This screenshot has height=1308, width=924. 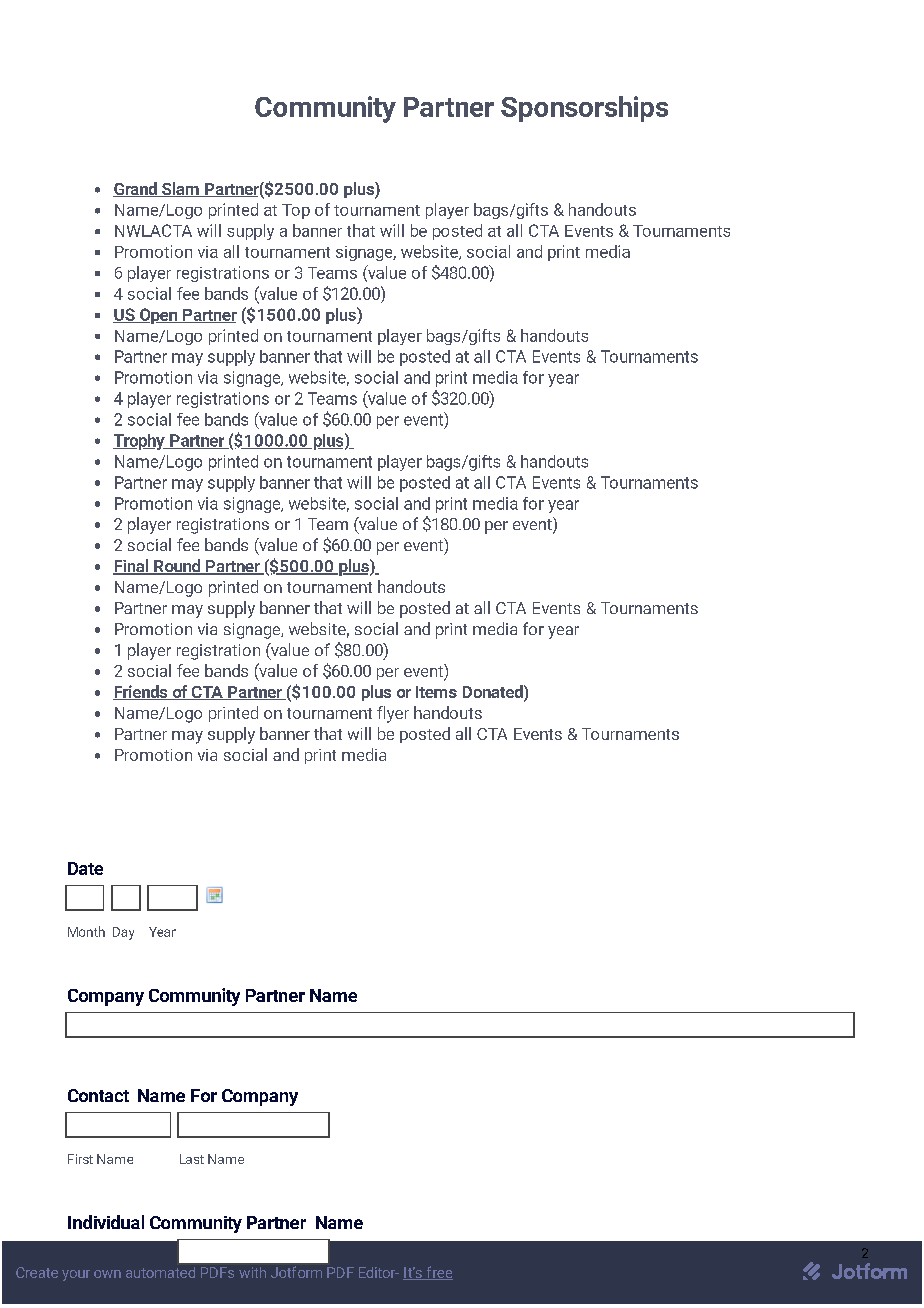 What do you see at coordinates (177, 567) in the screenshot?
I see `Round` at bounding box center [177, 567].
